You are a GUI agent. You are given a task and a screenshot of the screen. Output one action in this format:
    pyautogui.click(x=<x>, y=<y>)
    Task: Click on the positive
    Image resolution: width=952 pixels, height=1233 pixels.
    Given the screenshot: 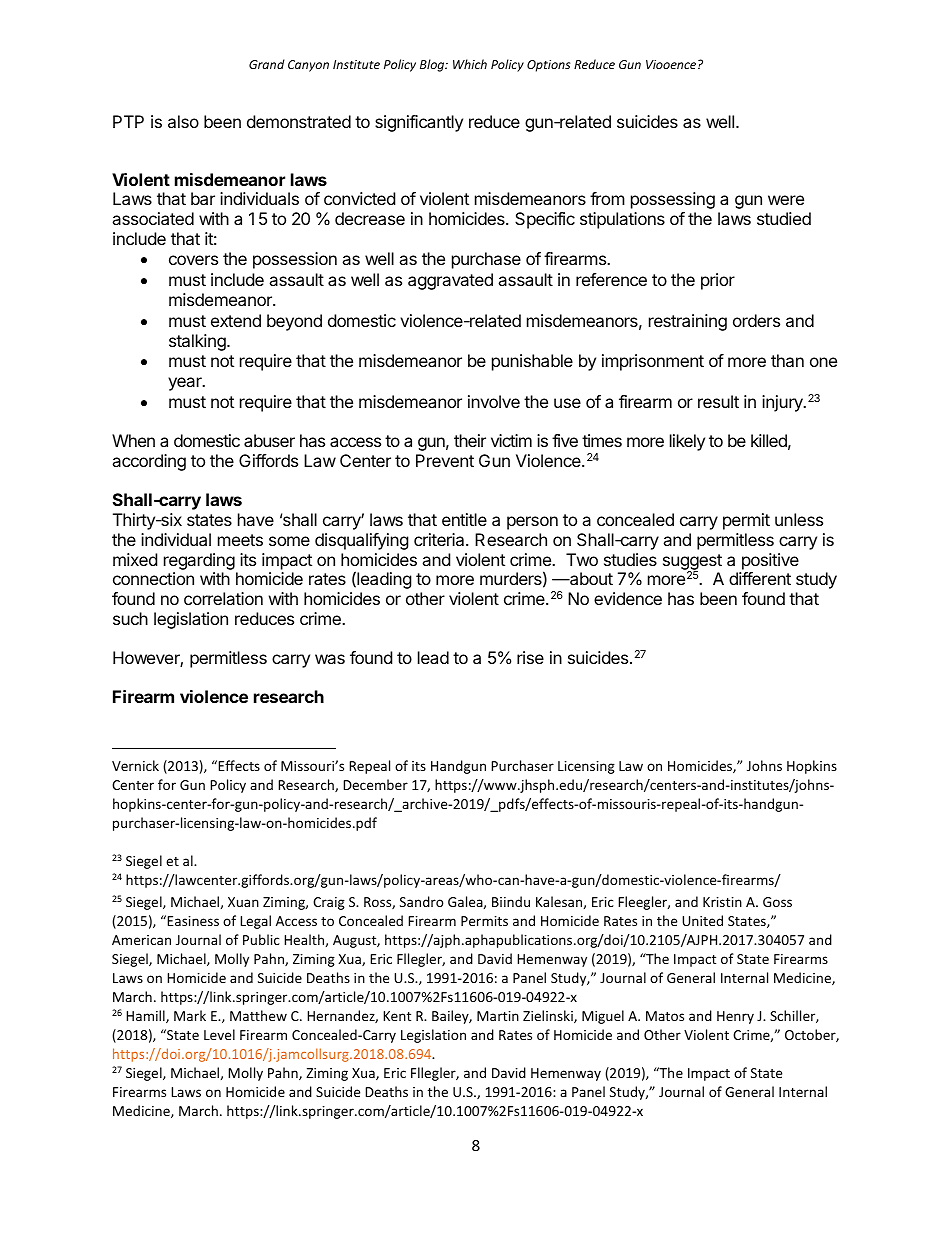 What is the action you would take?
    pyautogui.click(x=770, y=561)
